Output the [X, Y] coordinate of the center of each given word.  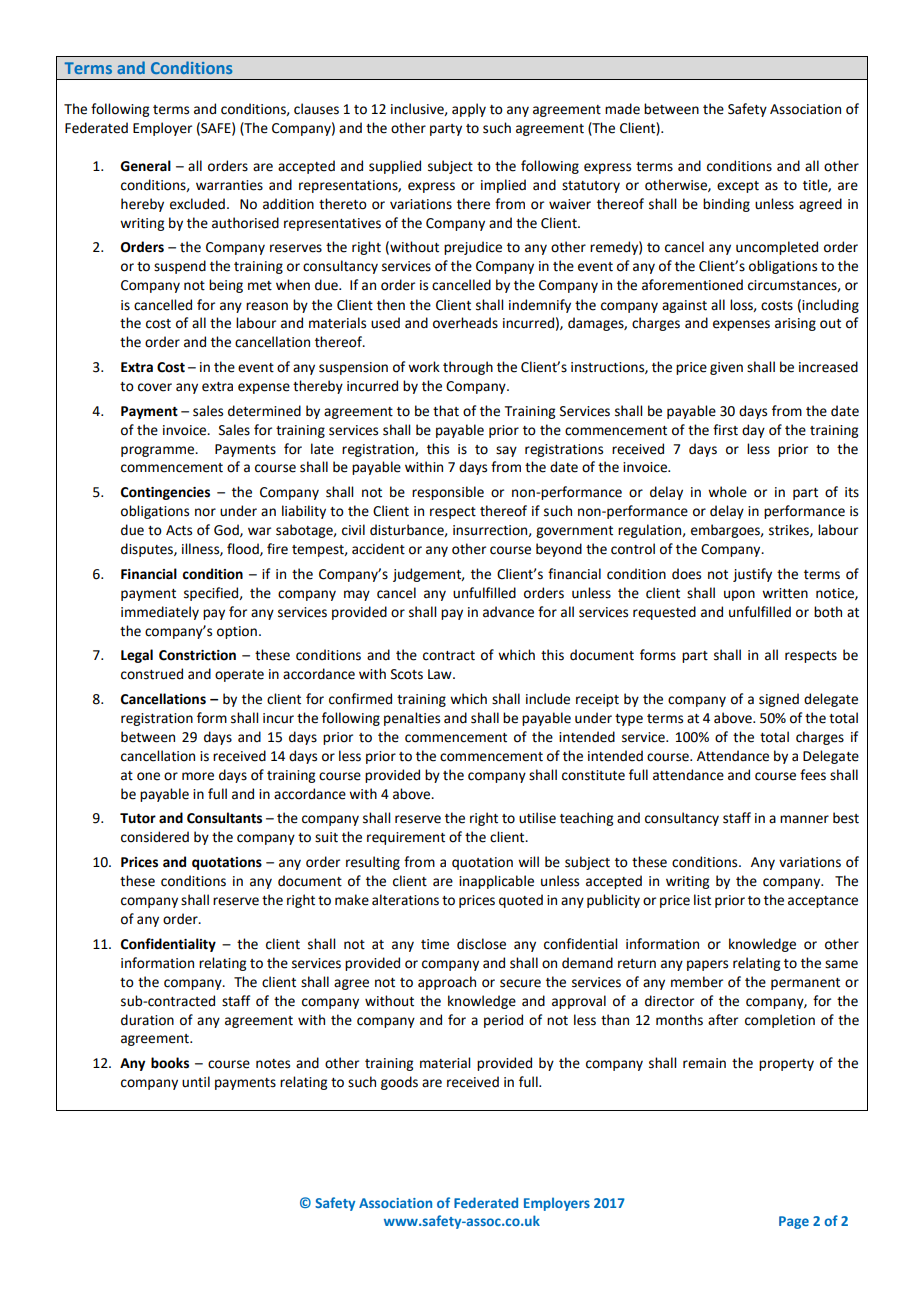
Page [794, 1222]
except [738, 187]
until [196, 1082]
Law [441, 674]
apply [469, 110]
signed [779, 700]
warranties [229, 185]
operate [239, 676]
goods [399, 1083]
